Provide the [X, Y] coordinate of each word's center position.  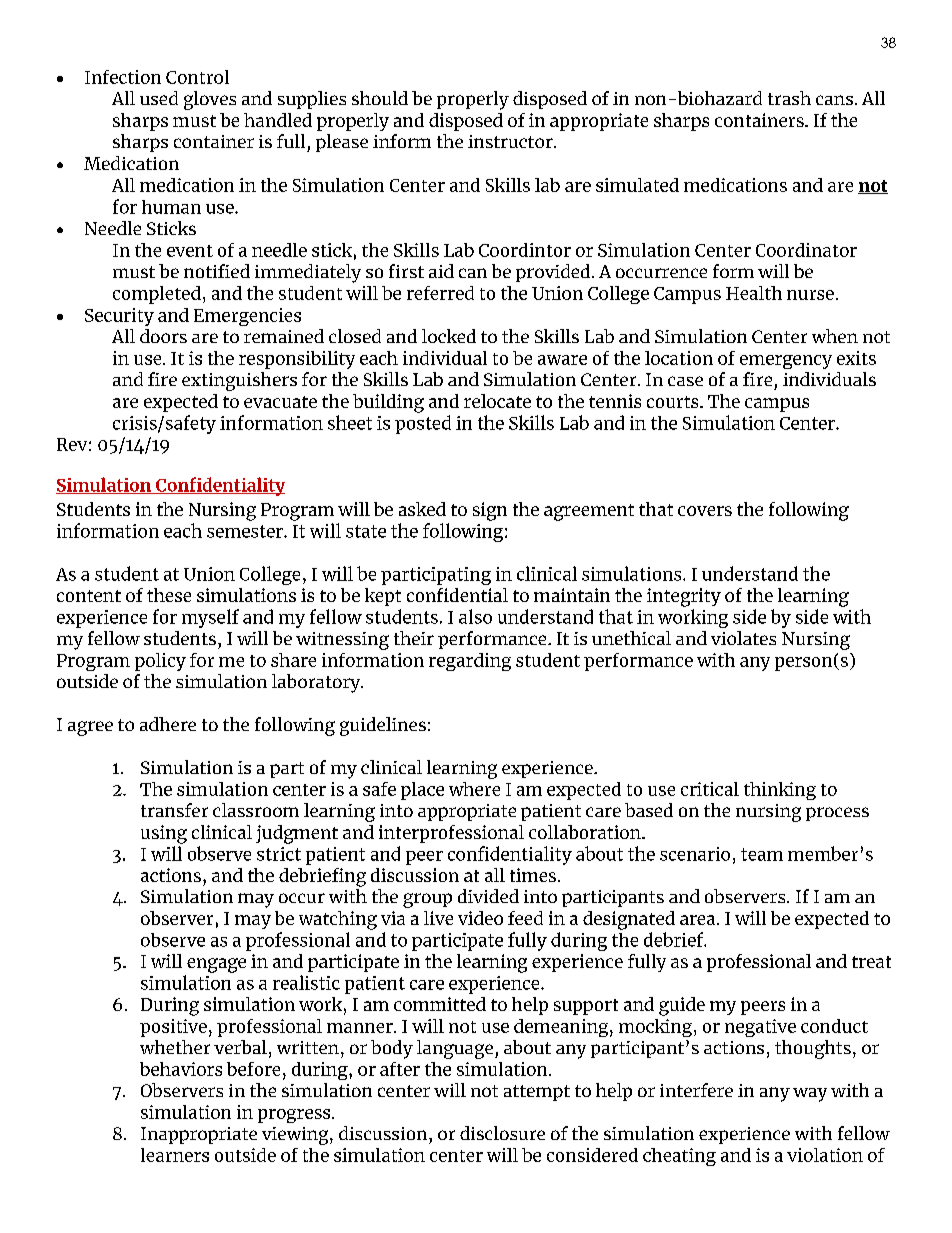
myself [210, 618]
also [475, 616]
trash [789, 98]
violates [743, 638]
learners [175, 1155]
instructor [511, 141]
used [159, 98]
